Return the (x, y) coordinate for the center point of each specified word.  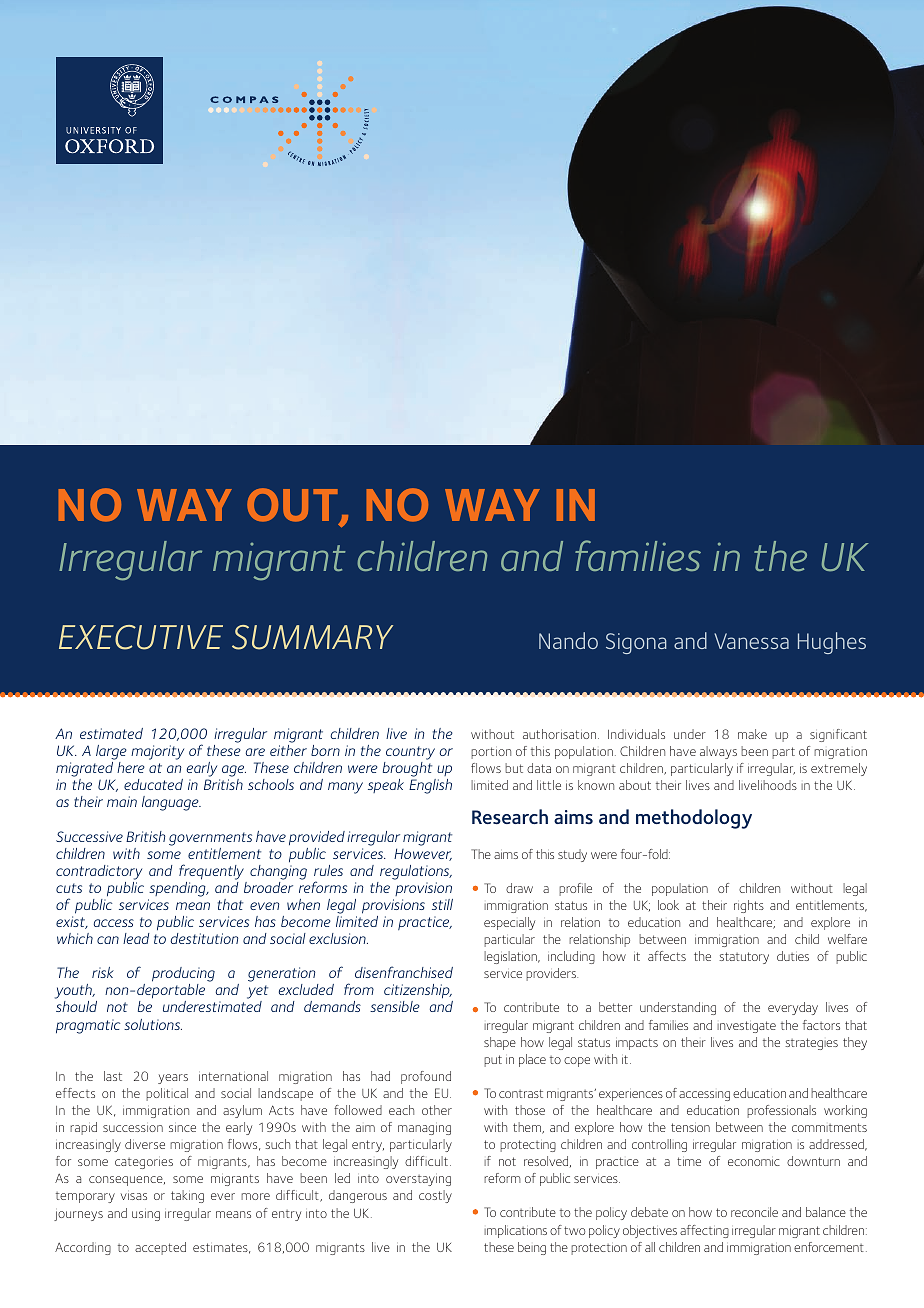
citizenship (418, 993)
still (442, 904)
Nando (568, 640)
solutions (153, 1024)
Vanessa (751, 641)
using (146, 1216)
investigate (746, 1027)
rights (749, 906)
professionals (781, 1111)
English (430, 786)
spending (178, 889)
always (718, 752)
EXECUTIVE (141, 637)
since (182, 1128)
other (437, 1110)
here (131, 767)
